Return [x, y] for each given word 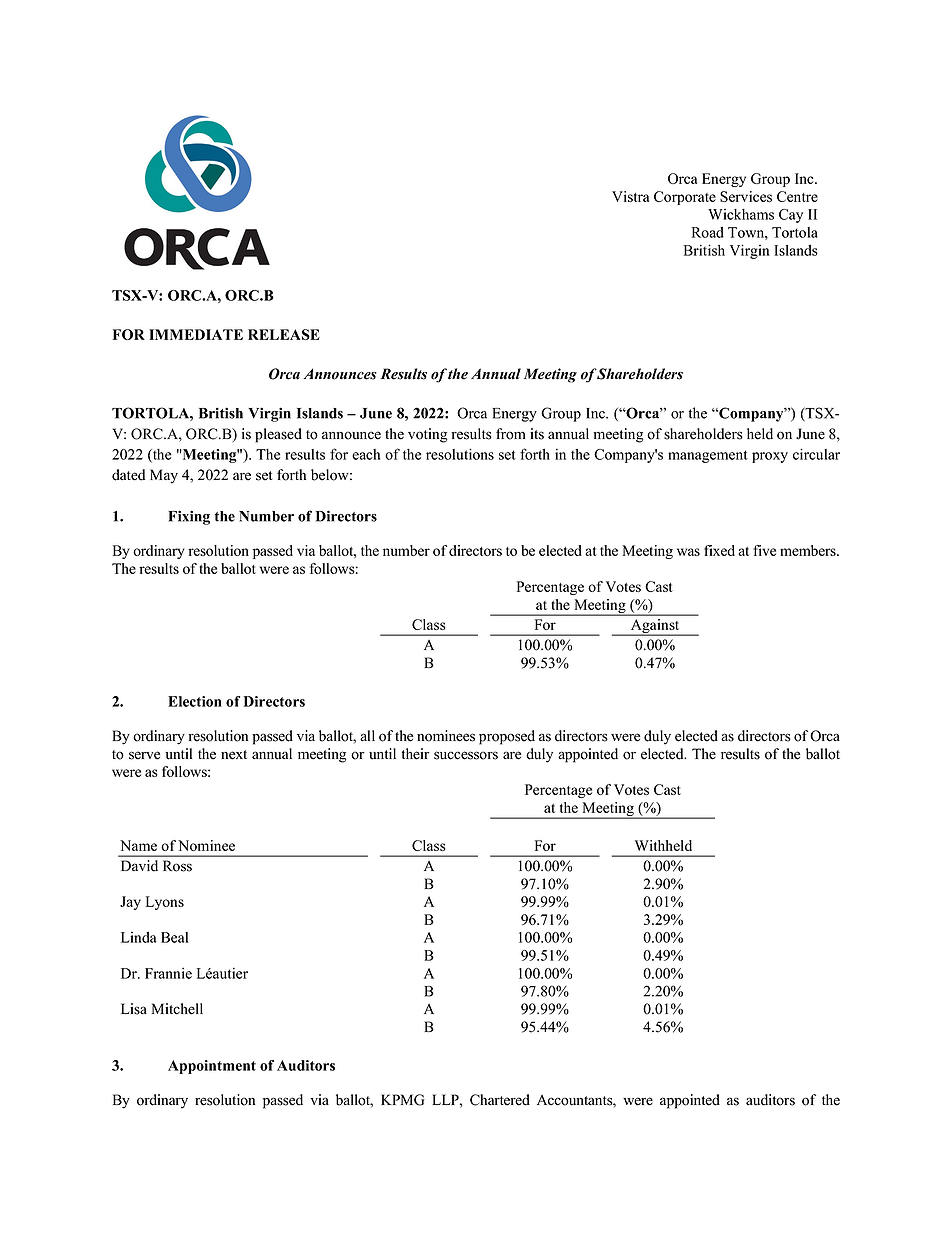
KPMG [403, 1100]
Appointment [212, 1067]
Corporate [685, 198]
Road [708, 232]
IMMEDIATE [196, 334]
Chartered [500, 1100]
